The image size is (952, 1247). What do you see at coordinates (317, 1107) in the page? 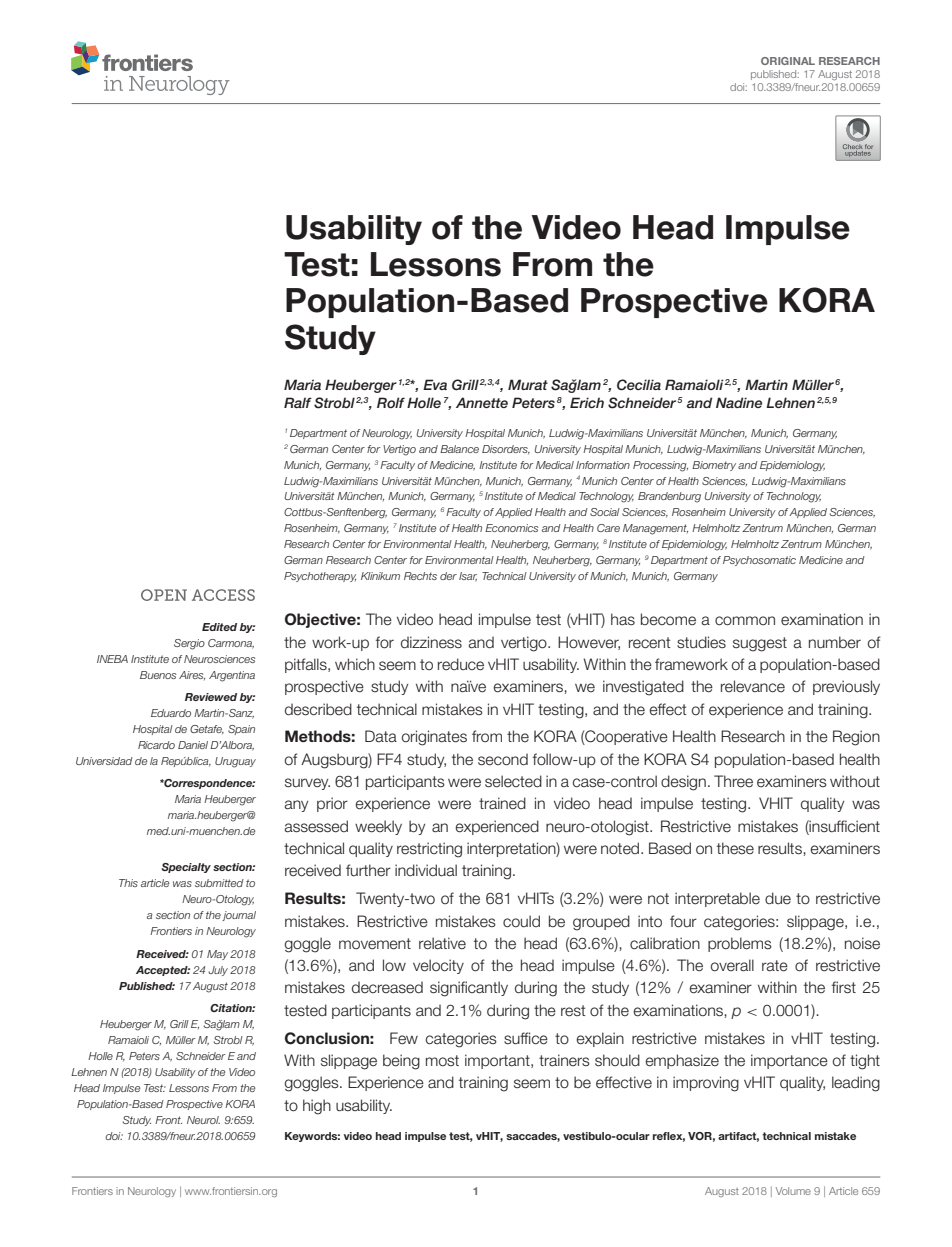
I see `high` at bounding box center [317, 1107].
